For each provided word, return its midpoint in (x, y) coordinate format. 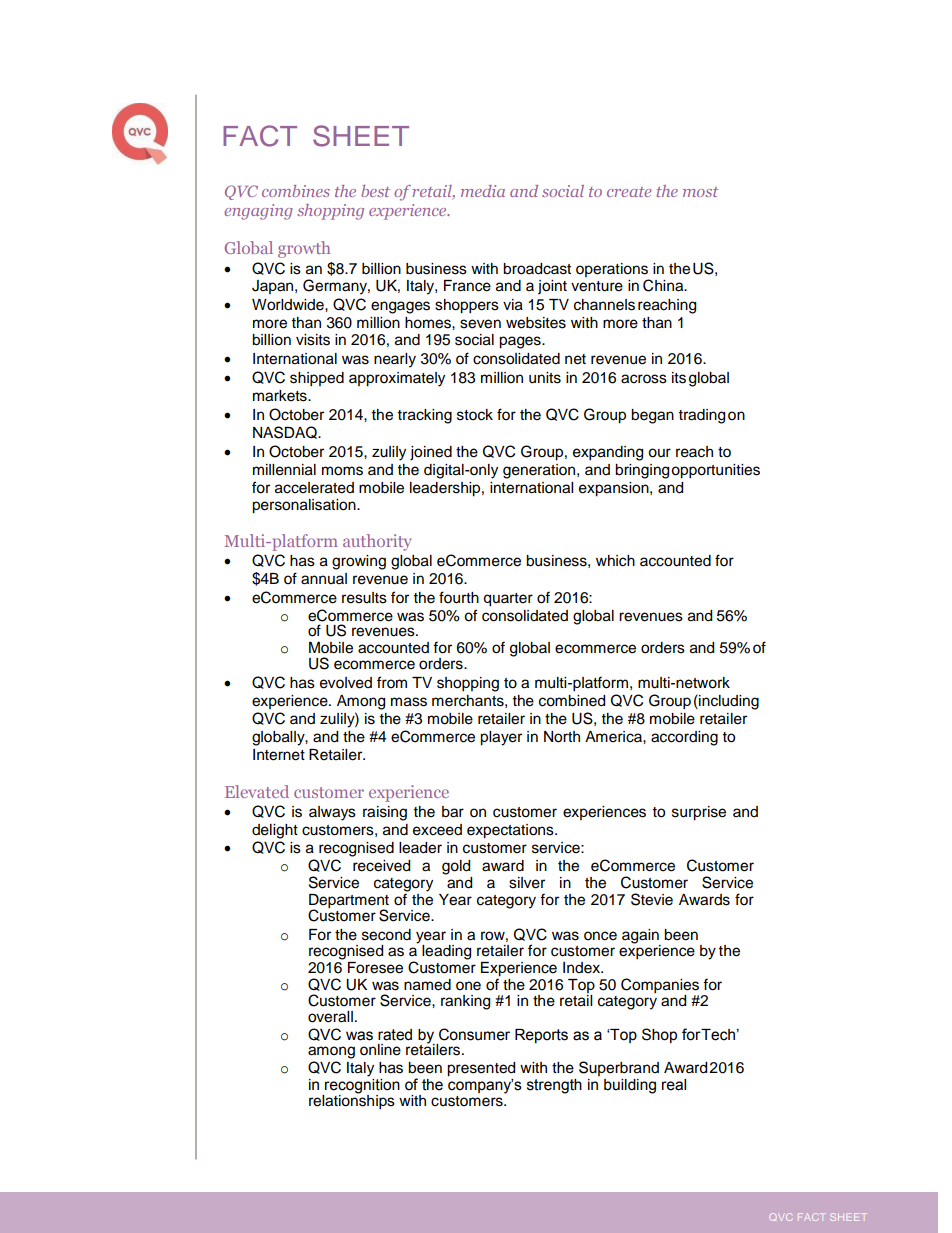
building (630, 1086)
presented (481, 1069)
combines (296, 191)
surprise (699, 813)
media (483, 191)
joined (431, 453)
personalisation (305, 506)
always (332, 813)
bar (453, 812)
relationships (352, 1101)
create (629, 192)
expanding (608, 453)
